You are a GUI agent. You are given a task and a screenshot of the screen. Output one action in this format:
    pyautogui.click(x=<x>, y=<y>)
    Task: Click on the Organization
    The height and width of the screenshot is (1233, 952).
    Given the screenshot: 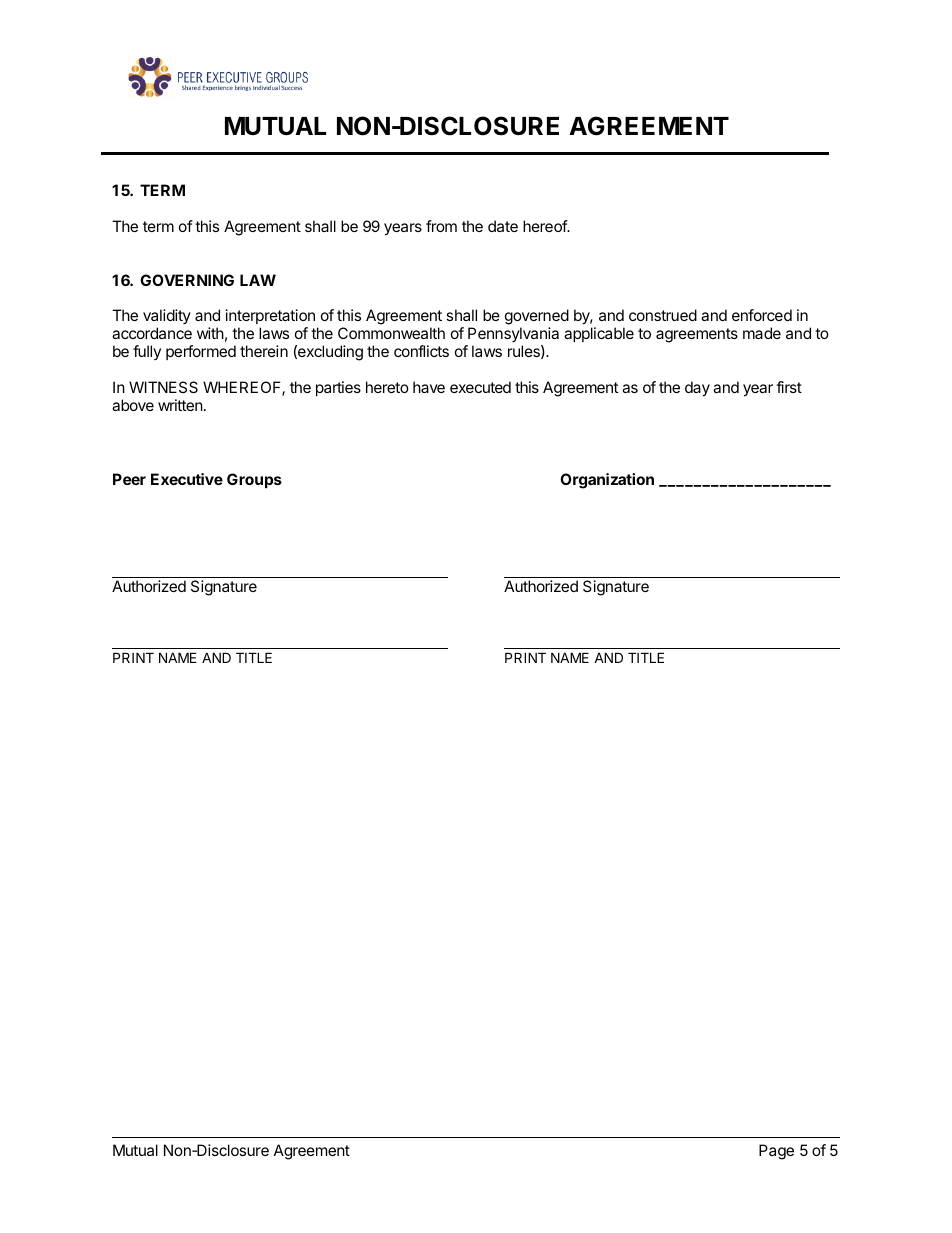 What is the action you would take?
    pyautogui.click(x=607, y=481)
